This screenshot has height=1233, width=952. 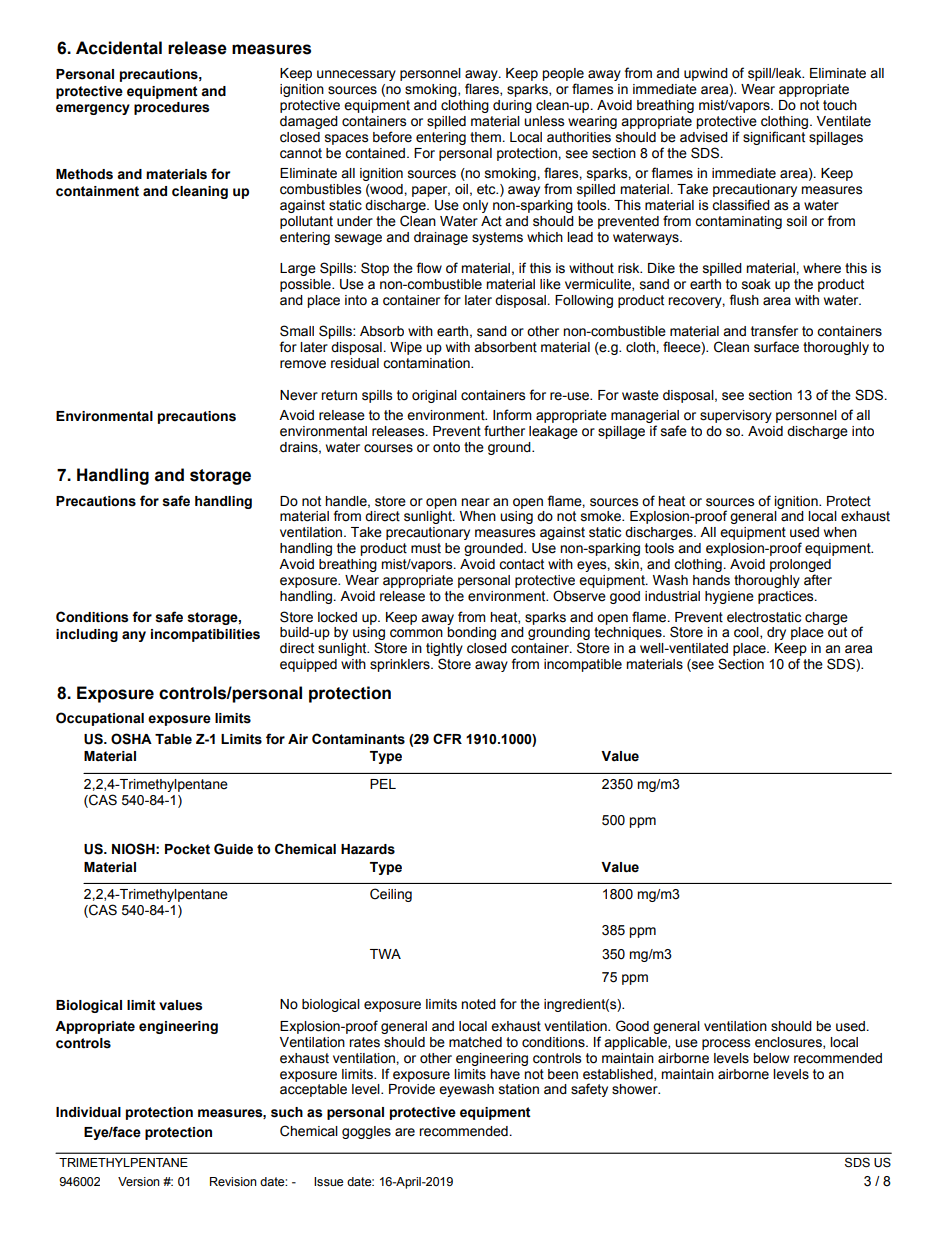 I want to click on Provide, so click(x=412, y=1089).
